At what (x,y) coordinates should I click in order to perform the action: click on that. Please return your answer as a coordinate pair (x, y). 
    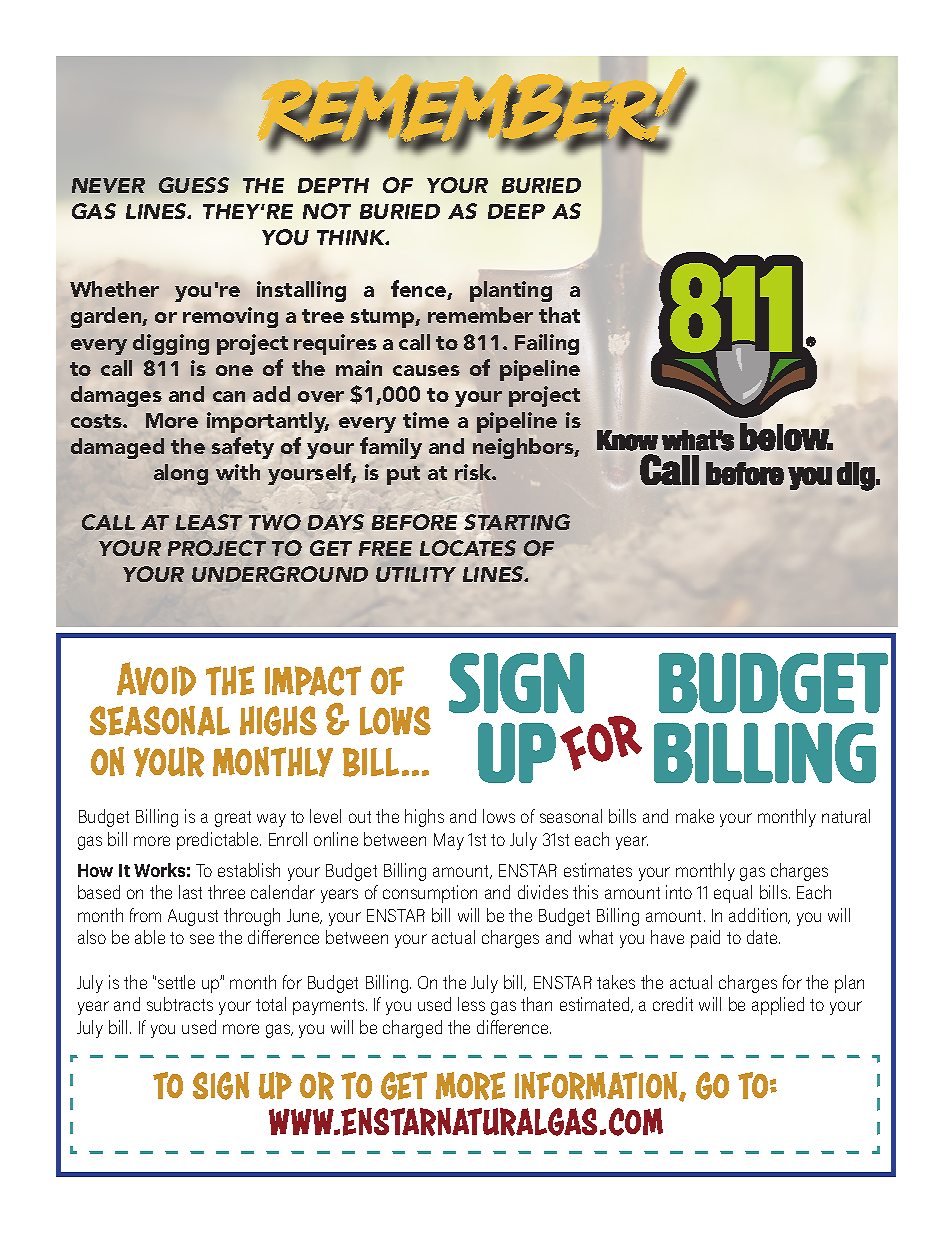
    Looking at the image, I should click on (559, 315).
